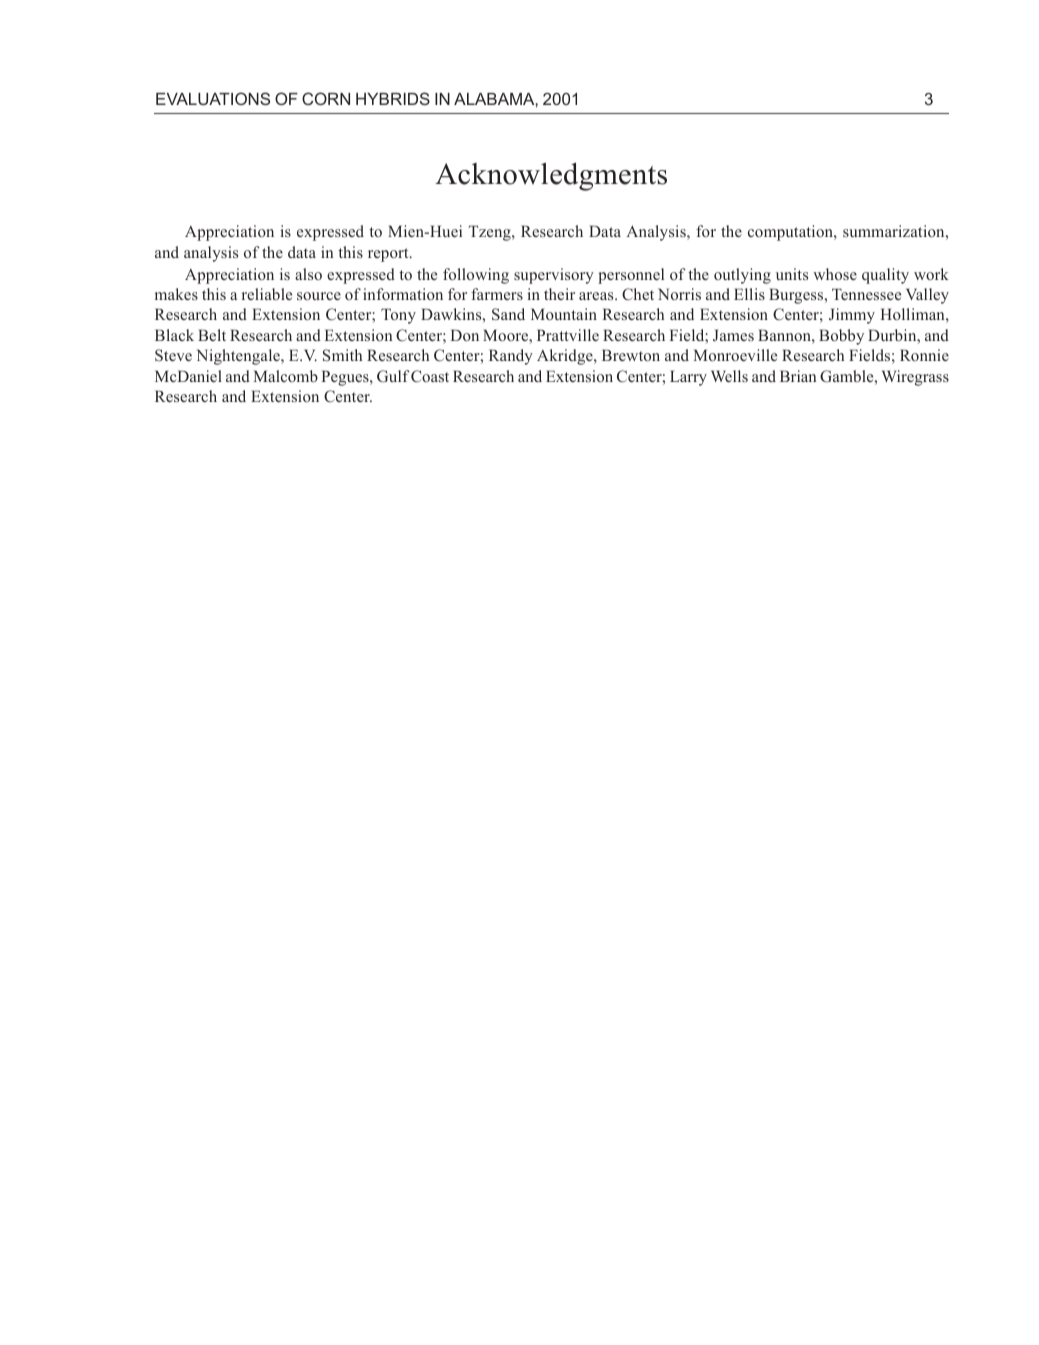  I want to click on Smith, so click(342, 355).
